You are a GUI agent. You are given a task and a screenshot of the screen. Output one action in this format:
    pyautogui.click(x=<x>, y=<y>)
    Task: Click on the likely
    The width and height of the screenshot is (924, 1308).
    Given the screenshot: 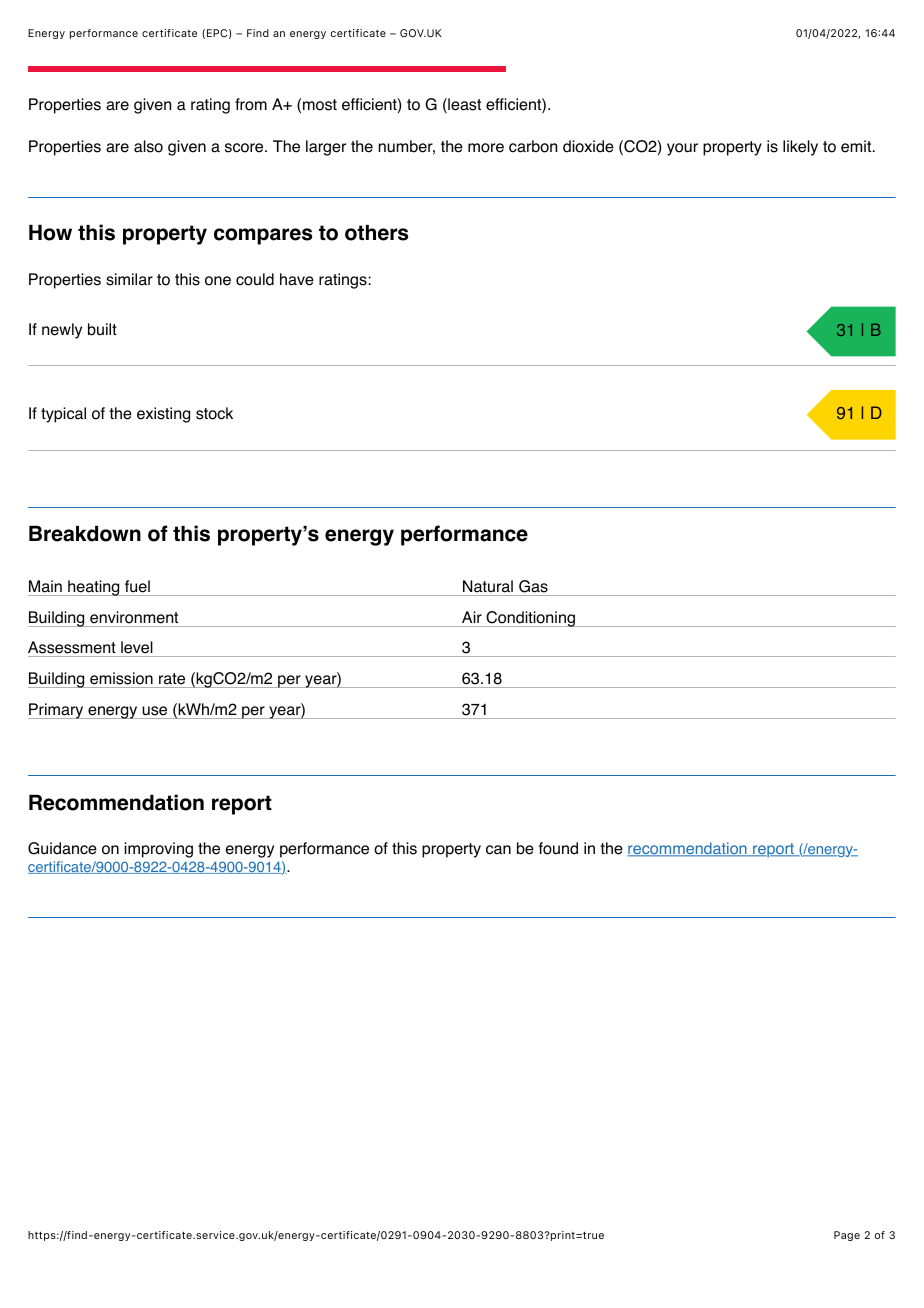 What is the action you would take?
    pyautogui.click(x=800, y=148)
